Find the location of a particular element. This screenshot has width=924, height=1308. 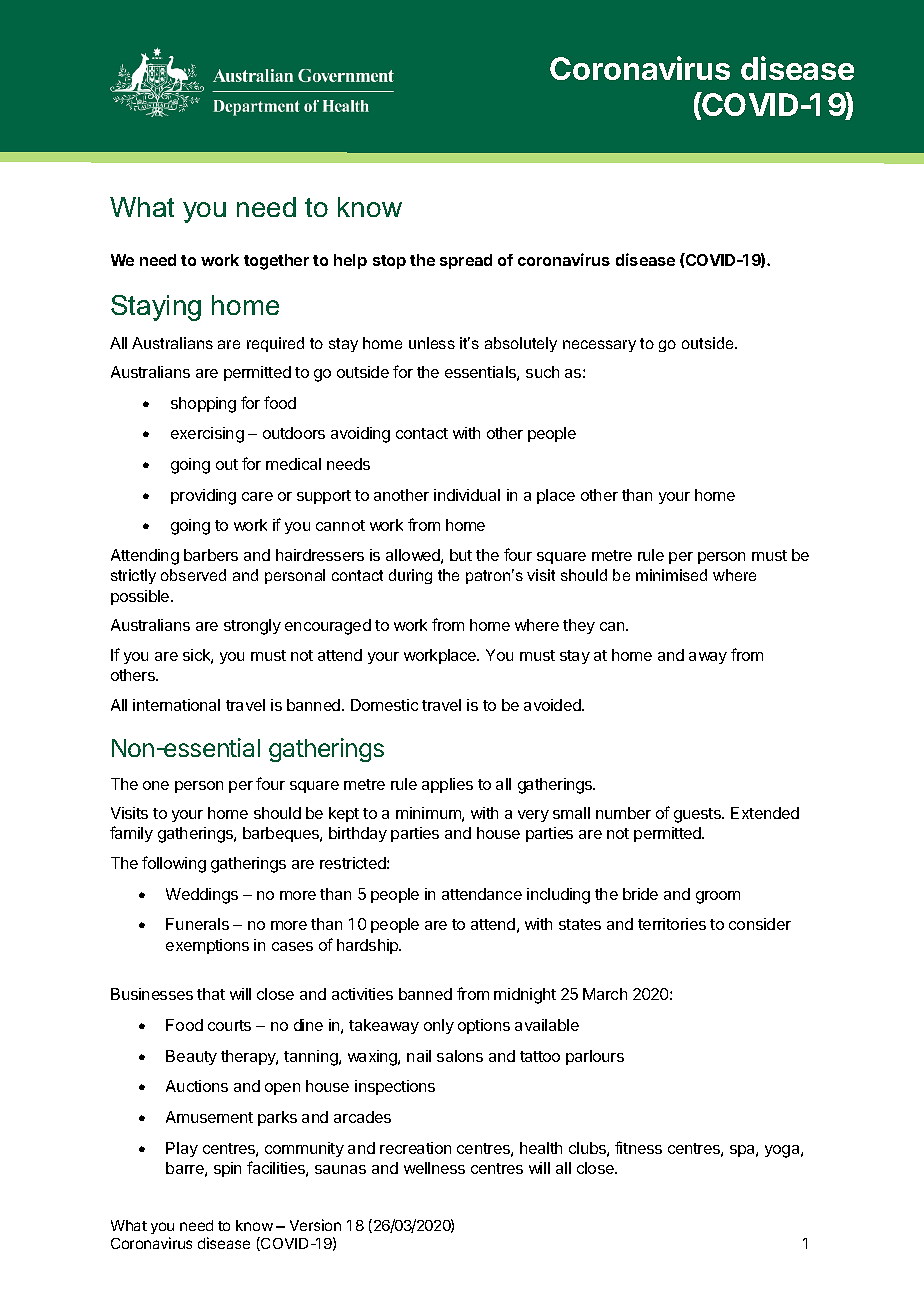

spread is located at coordinates (466, 261).
